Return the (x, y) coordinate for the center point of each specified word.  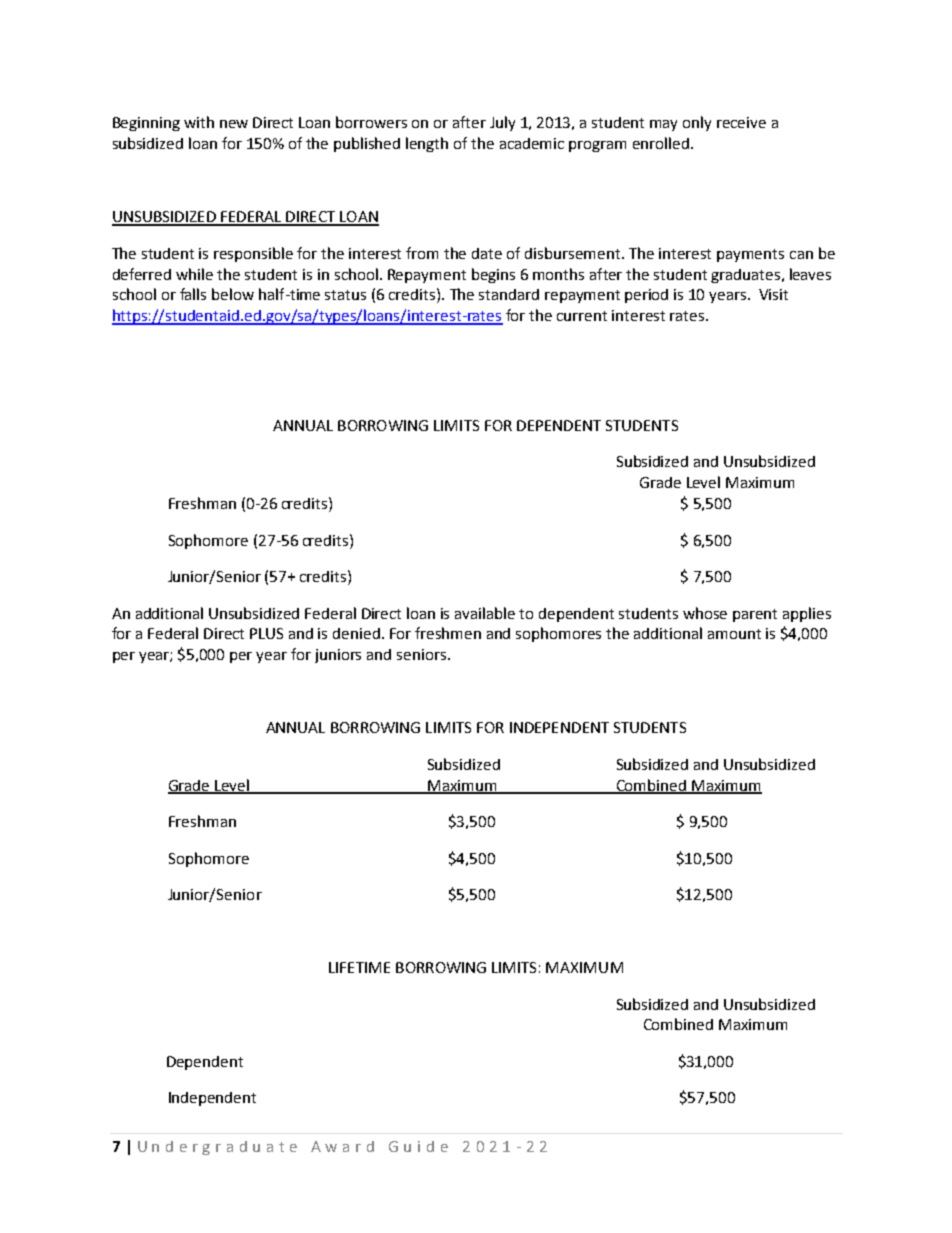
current (582, 316)
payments (750, 255)
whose (705, 613)
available (485, 613)
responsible (253, 254)
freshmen (448, 633)
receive (741, 122)
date (487, 253)
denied (356, 633)
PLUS (266, 633)
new (234, 124)
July (502, 123)
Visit (773, 294)
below (233, 294)
